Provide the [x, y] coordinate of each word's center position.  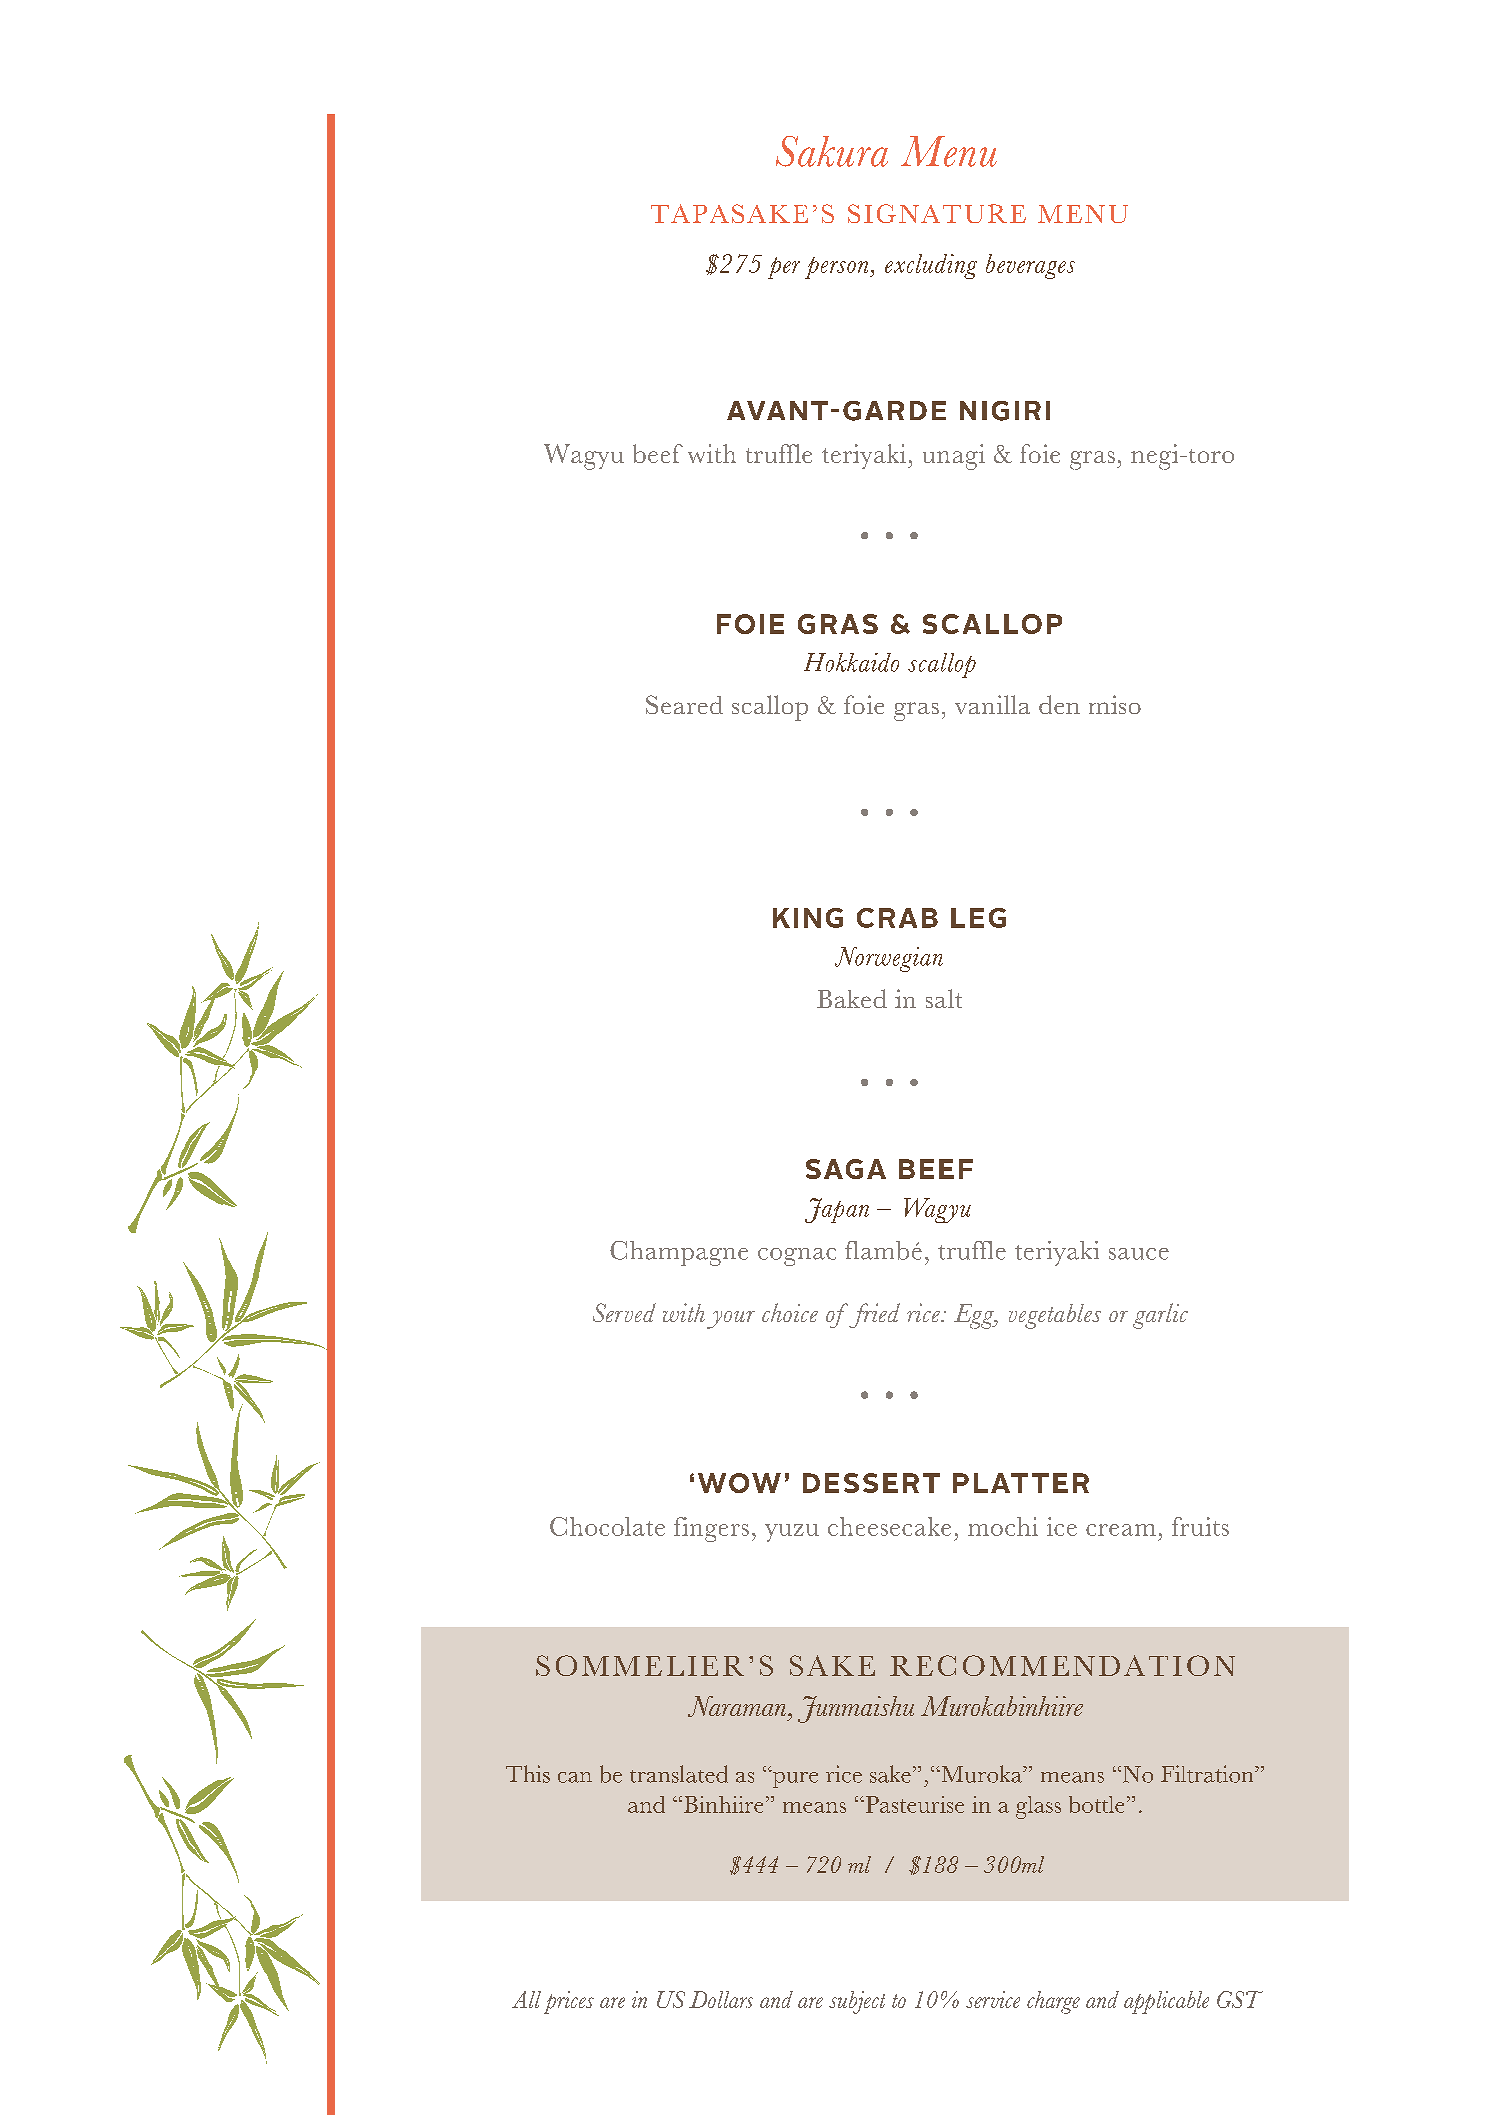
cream [1121, 1530]
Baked [852, 998]
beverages [1030, 266]
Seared [684, 704]
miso [1115, 704]
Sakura [832, 151]
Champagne [679, 1253]
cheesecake [889, 1526]
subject [857, 2002]
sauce [1139, 1254]
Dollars [721, 1999]
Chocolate [607, 1526]
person [838, 268]
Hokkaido [851, 662]
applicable [1166, 2002]
